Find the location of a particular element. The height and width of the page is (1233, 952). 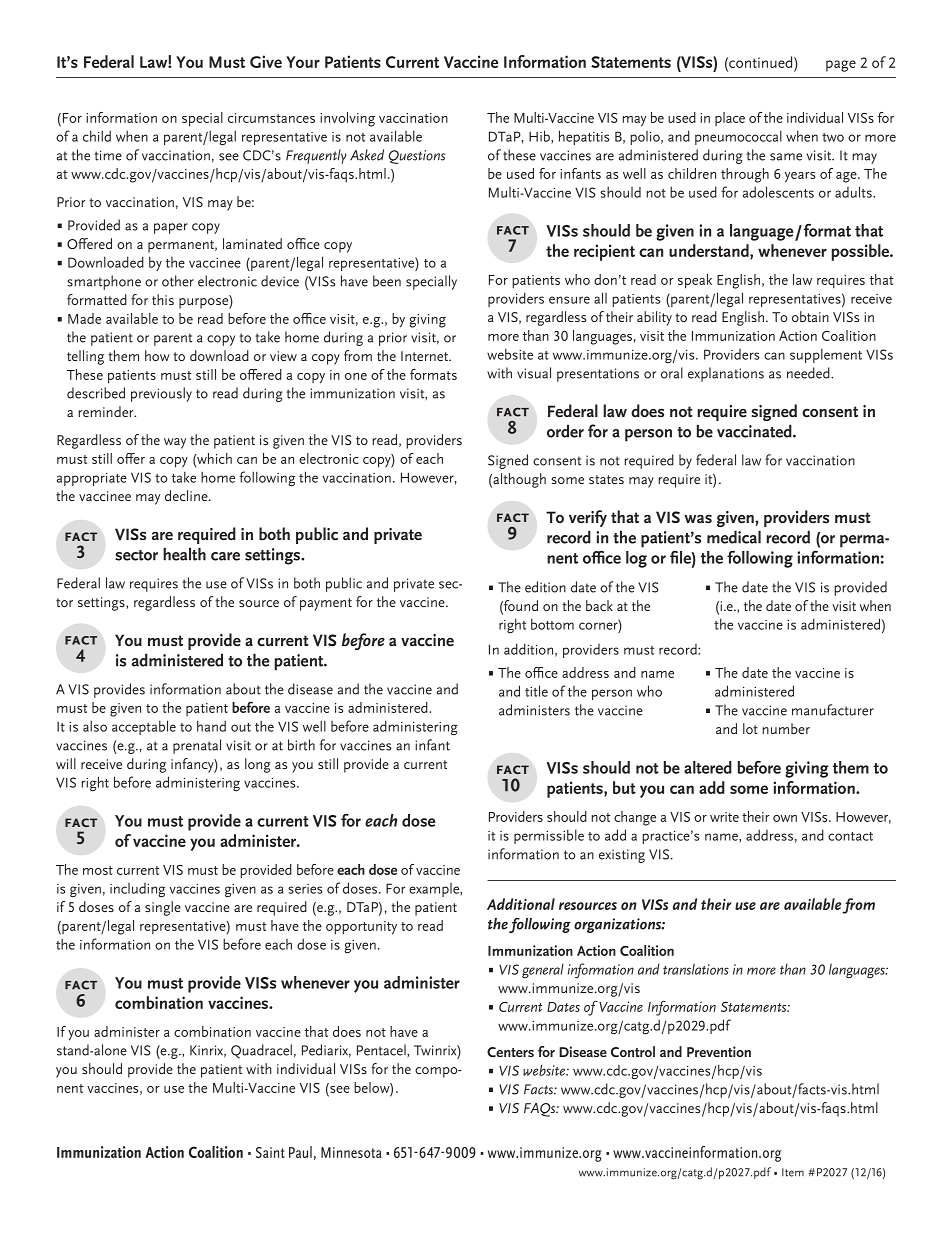

Questions is located at coordinates (417, 157).
